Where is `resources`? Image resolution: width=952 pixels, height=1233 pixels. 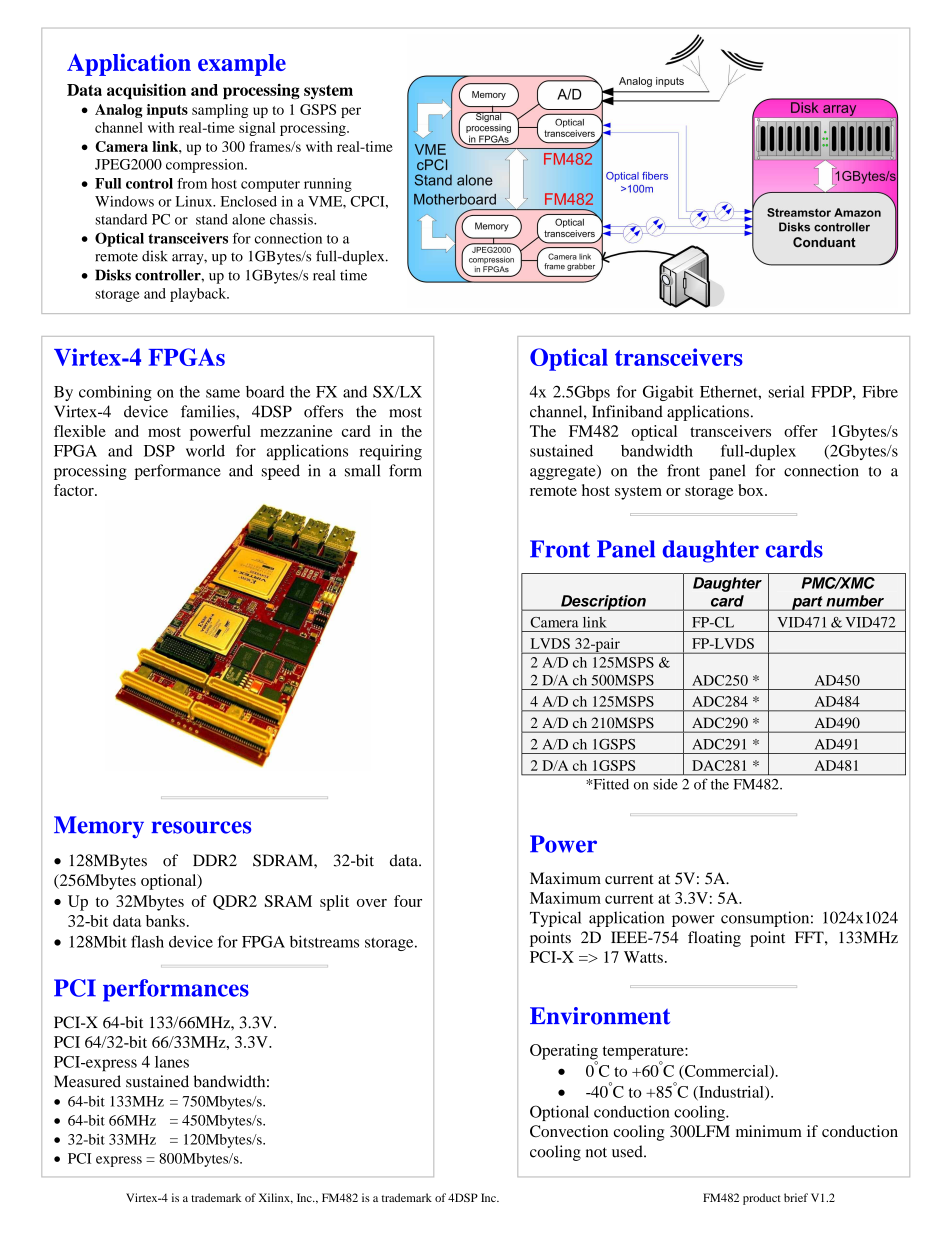
resources is located at coordinates (201, 827).
